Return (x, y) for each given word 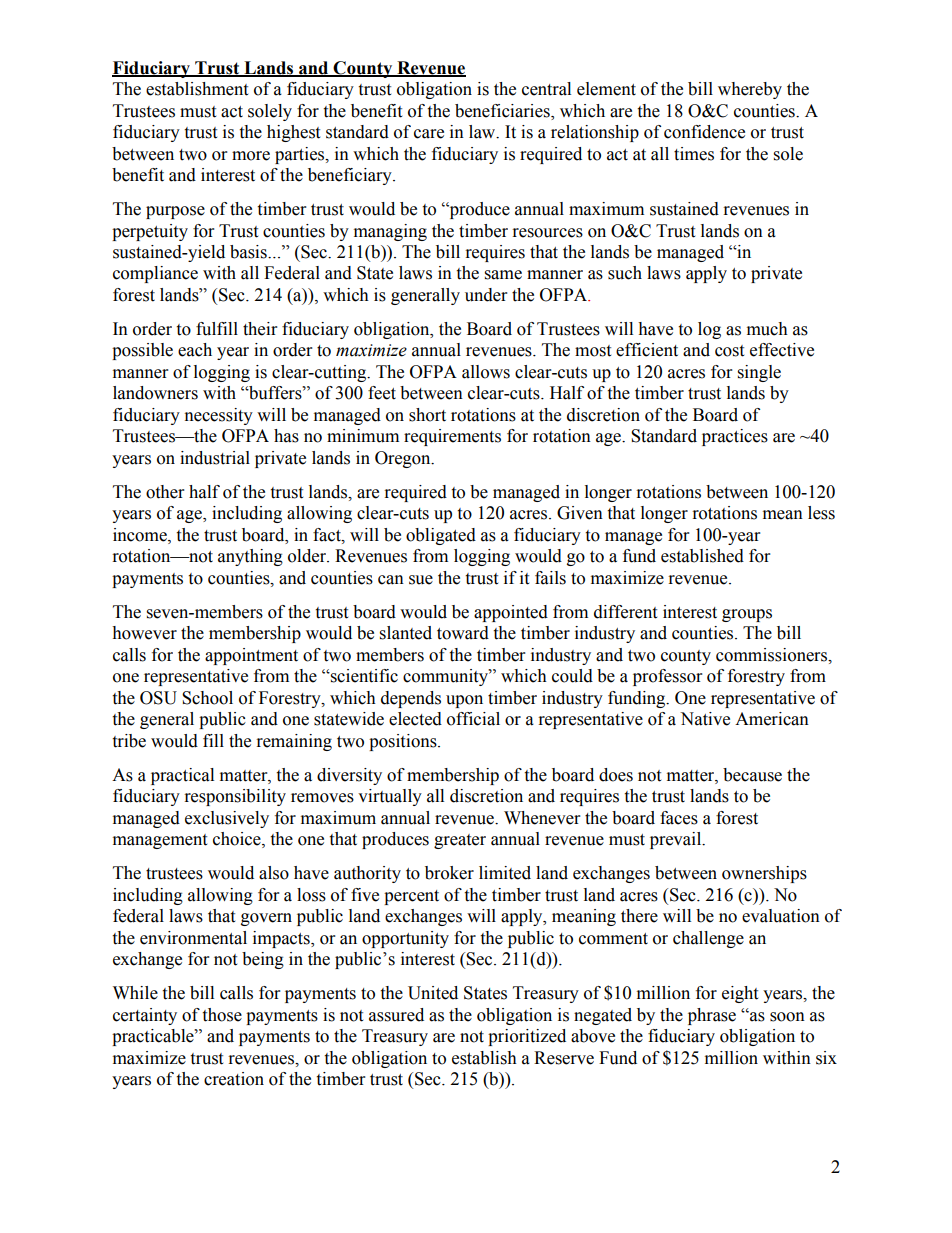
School (207, 698)
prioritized (527, 1037)
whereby (750, 90)
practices (735, 437)
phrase (712, 1016)
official (473, 719)
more (251, 156)
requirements (452, 437)
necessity (219, 416)
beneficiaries (503, 111)
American (772, 719)
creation (234, 1079)
